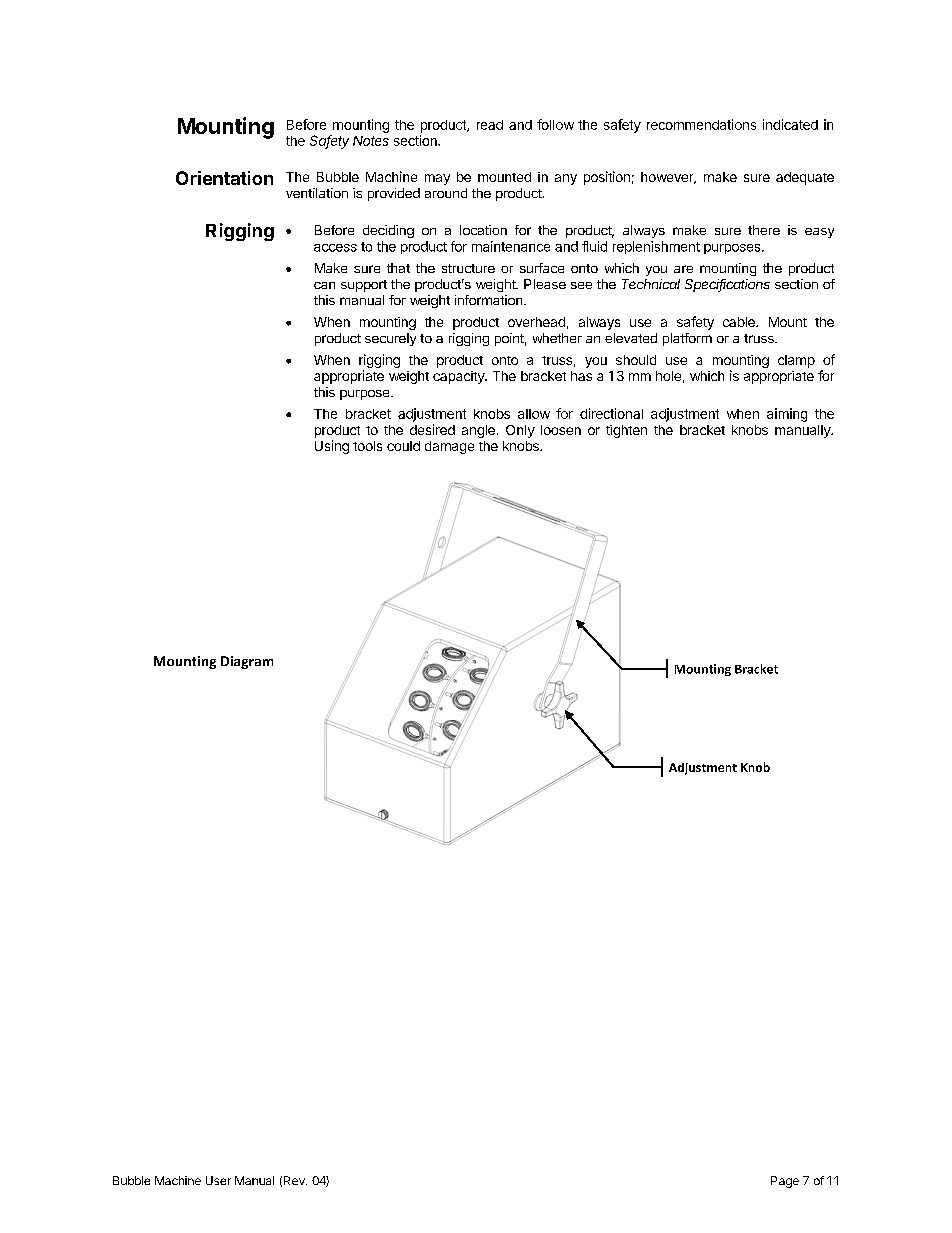 Image resolution: width=952 pixels, height=1233 pixels. What do you see at coordinates (490, 125) in the page?
I see `read` at bounding box center [490, 125].
